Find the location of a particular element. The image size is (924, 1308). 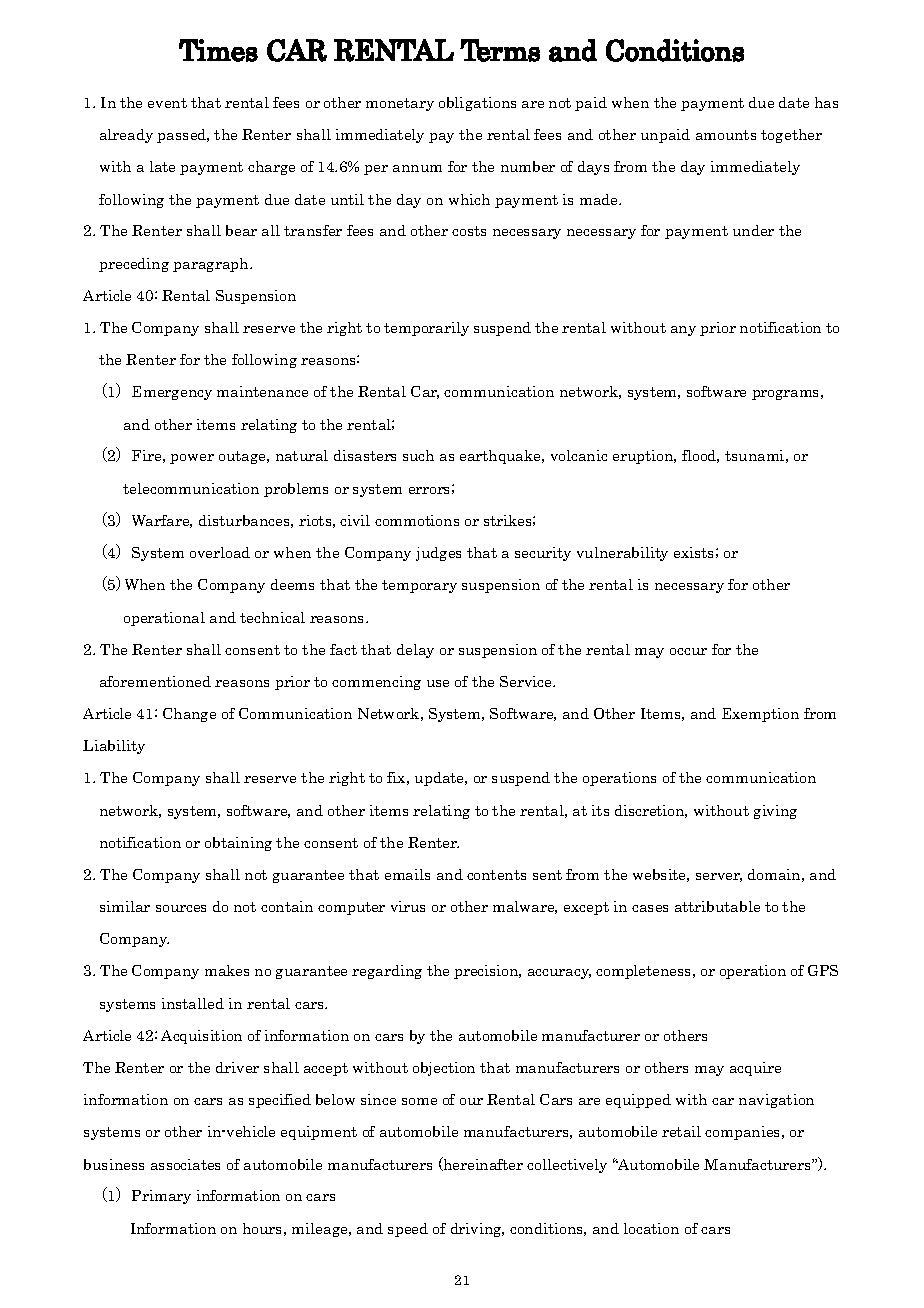

hereinafter is located at coordinates (482, 1164).
